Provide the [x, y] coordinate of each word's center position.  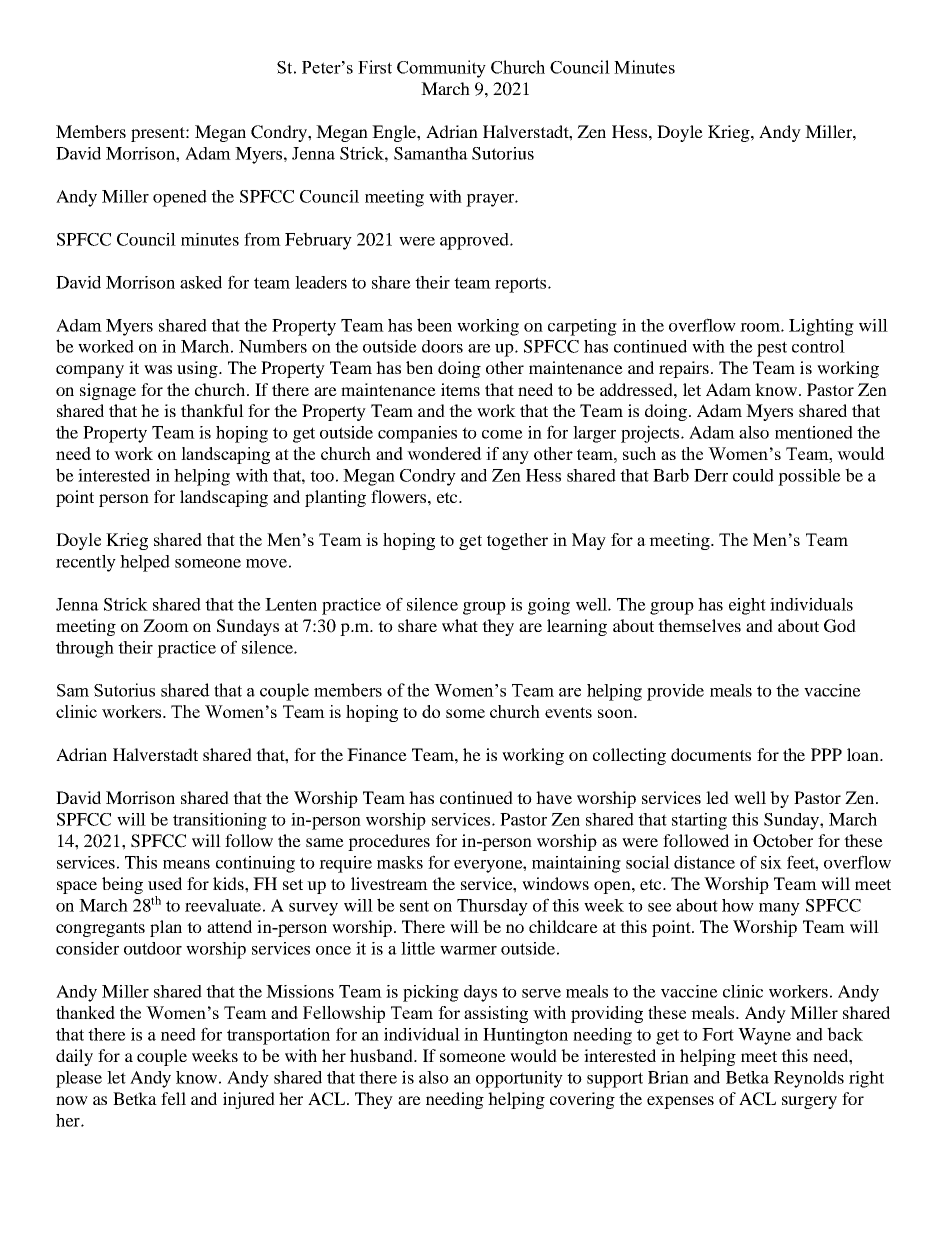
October [783, 841]
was [158, 369]
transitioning [220, 821]
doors [442, 346]
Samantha [431, 153]
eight [747, 606]
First [375, 67]
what [460, 625]
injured [249, 1100]
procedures [389, 842]
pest [772, 349]
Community [441, 69]
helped [145, 563]
